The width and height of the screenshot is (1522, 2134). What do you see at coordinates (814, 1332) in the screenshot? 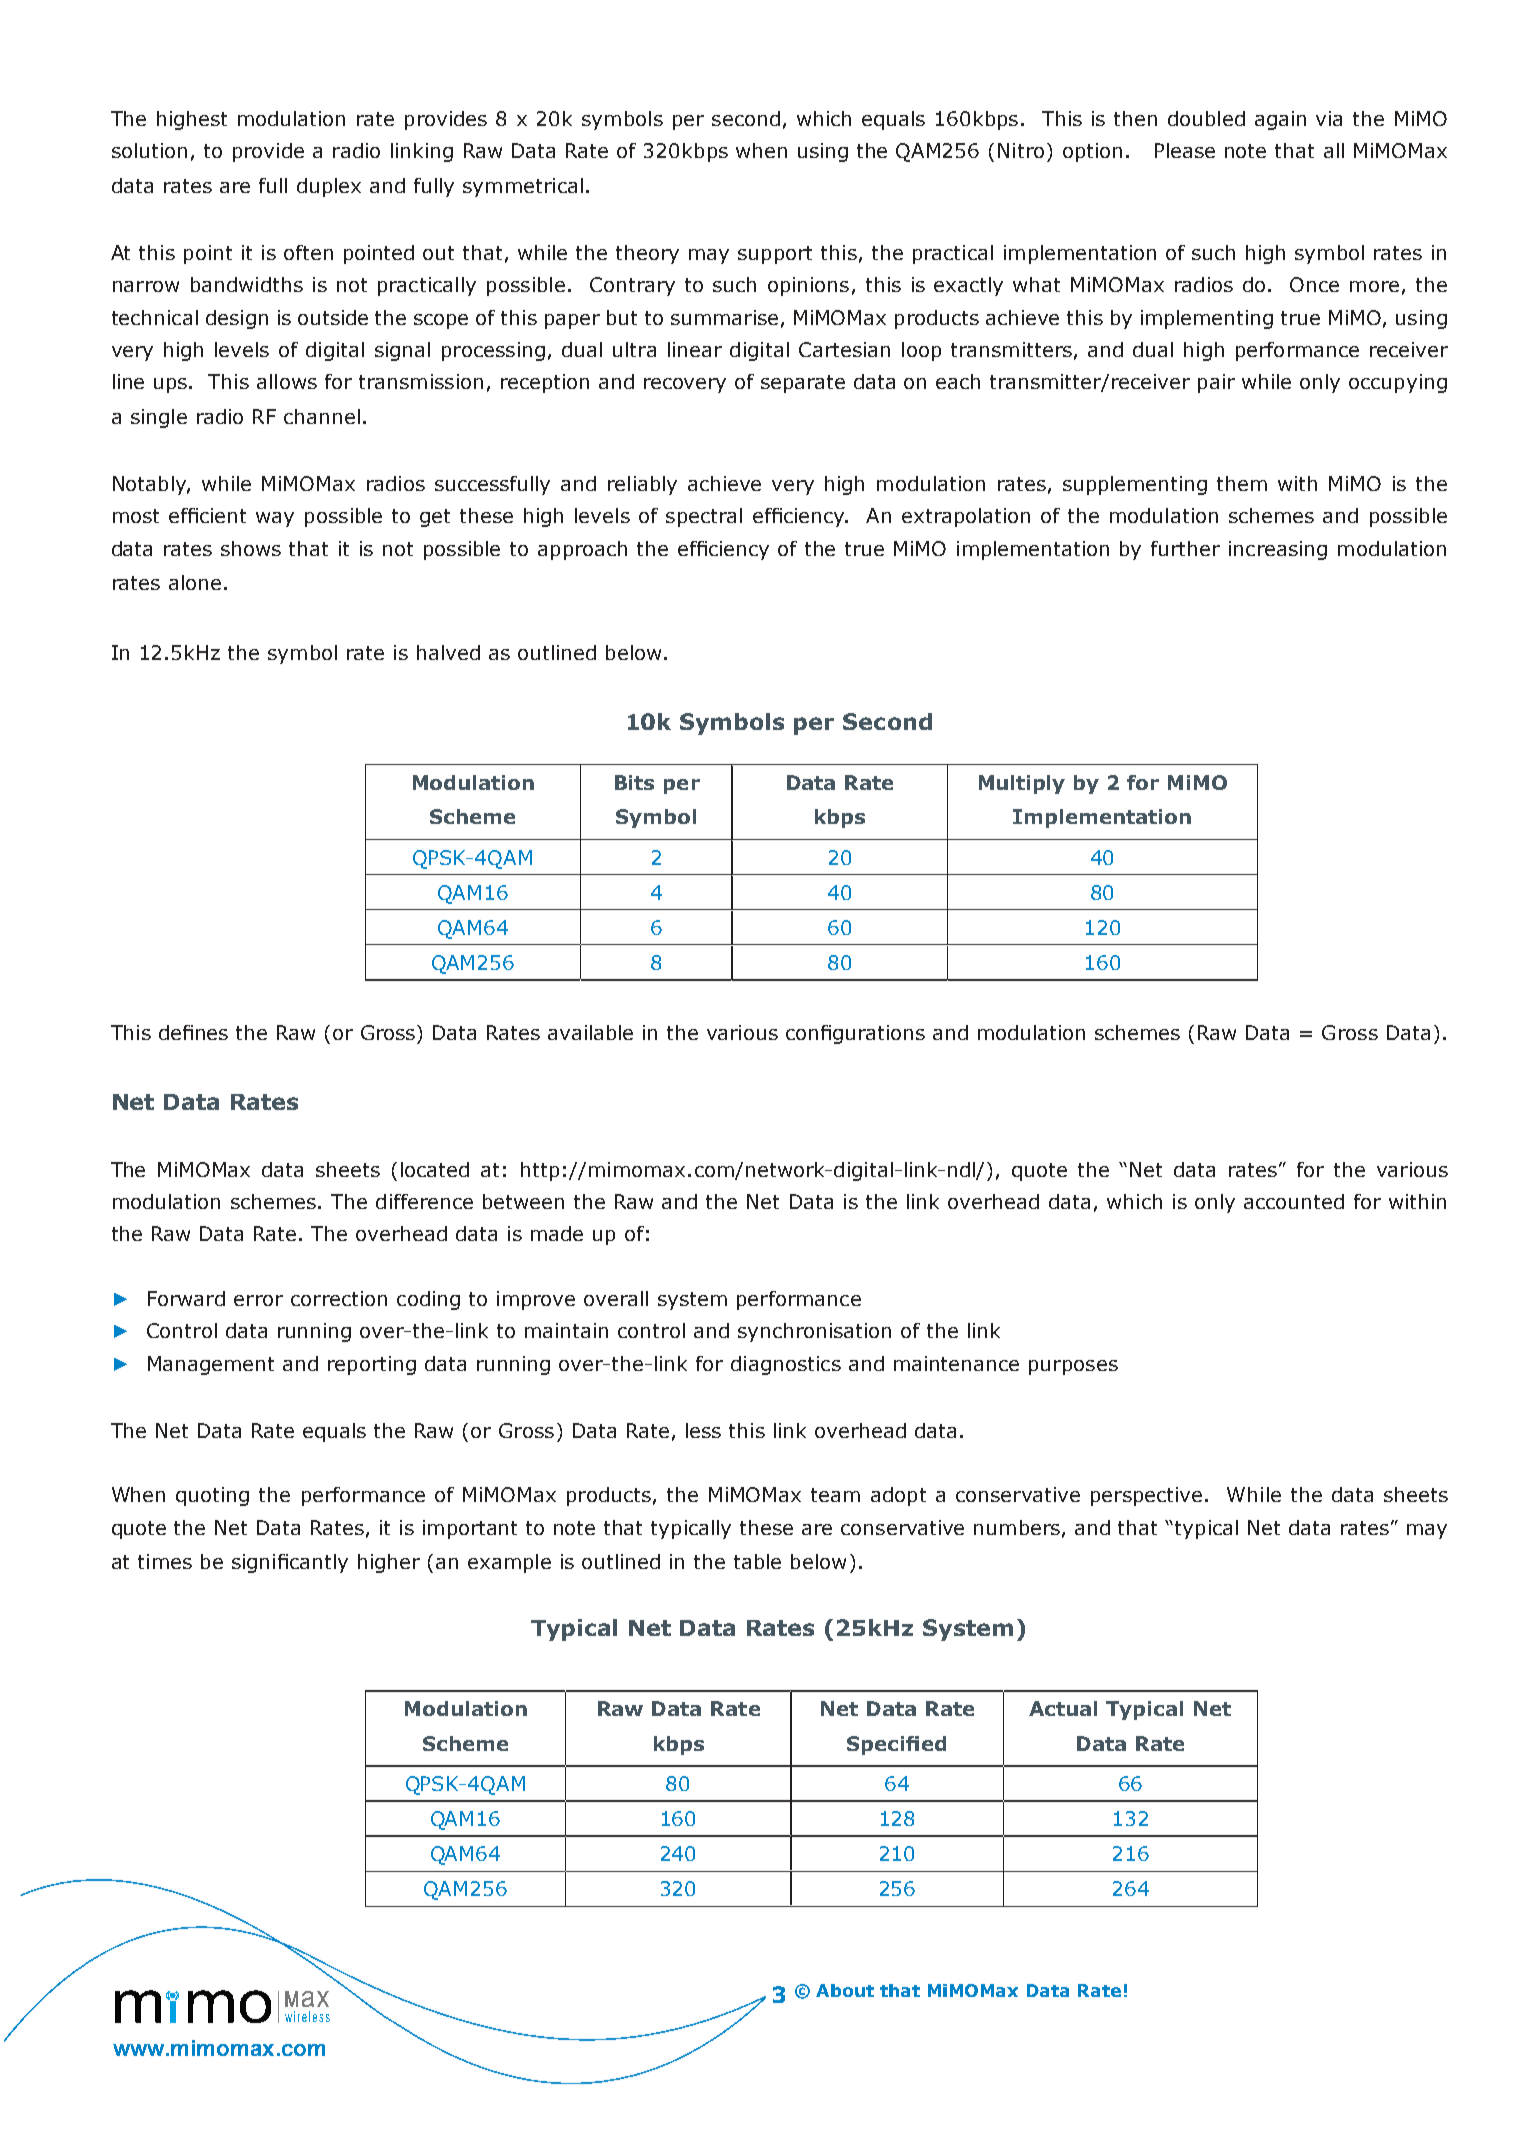
I see `synchronisation` at bounding box center [814, 1332].
